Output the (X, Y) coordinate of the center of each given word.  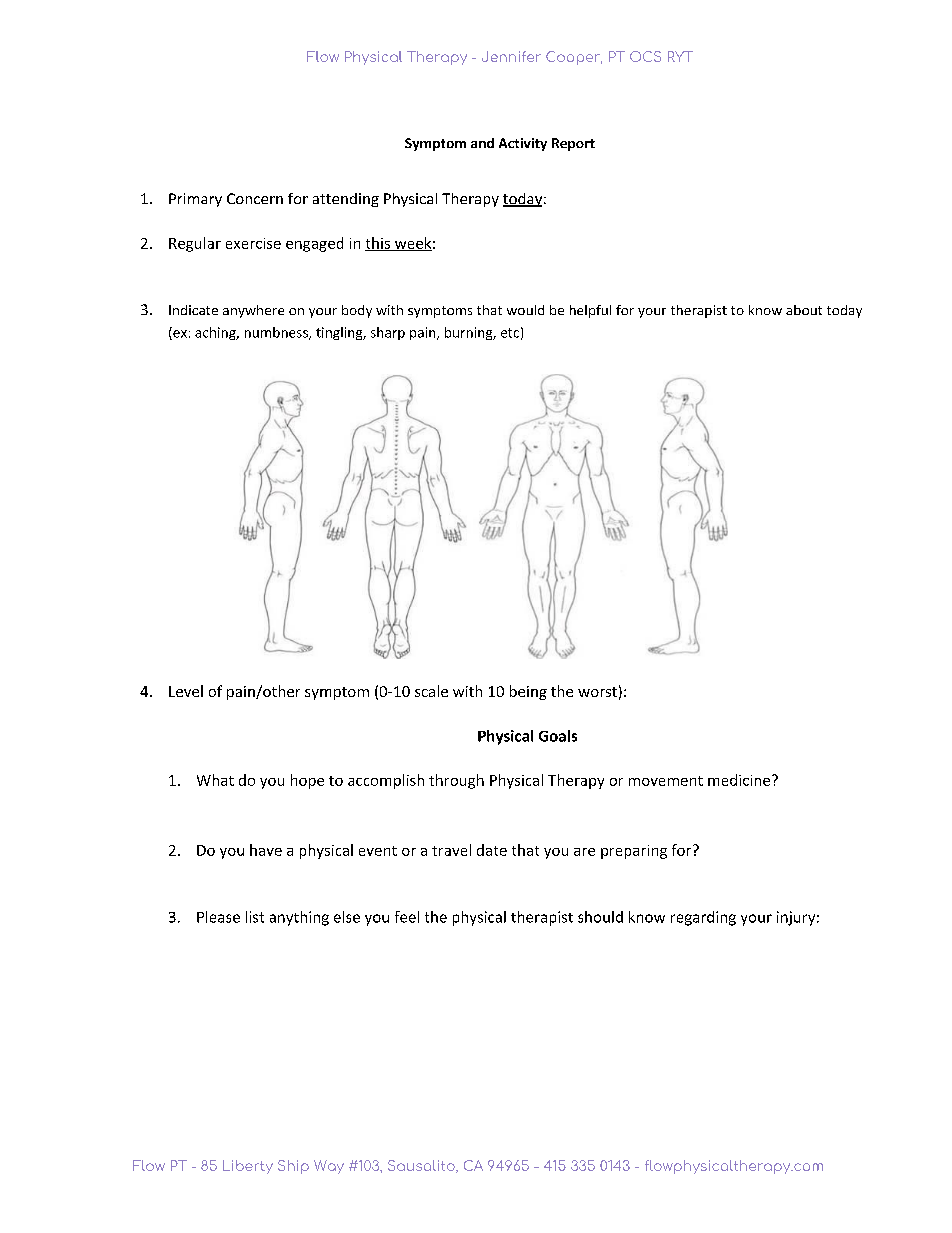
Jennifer (511, 56)
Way (329, 1167)
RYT (680, 56)
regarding (703, 918)
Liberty (248, 1167)
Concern (255, 198)
